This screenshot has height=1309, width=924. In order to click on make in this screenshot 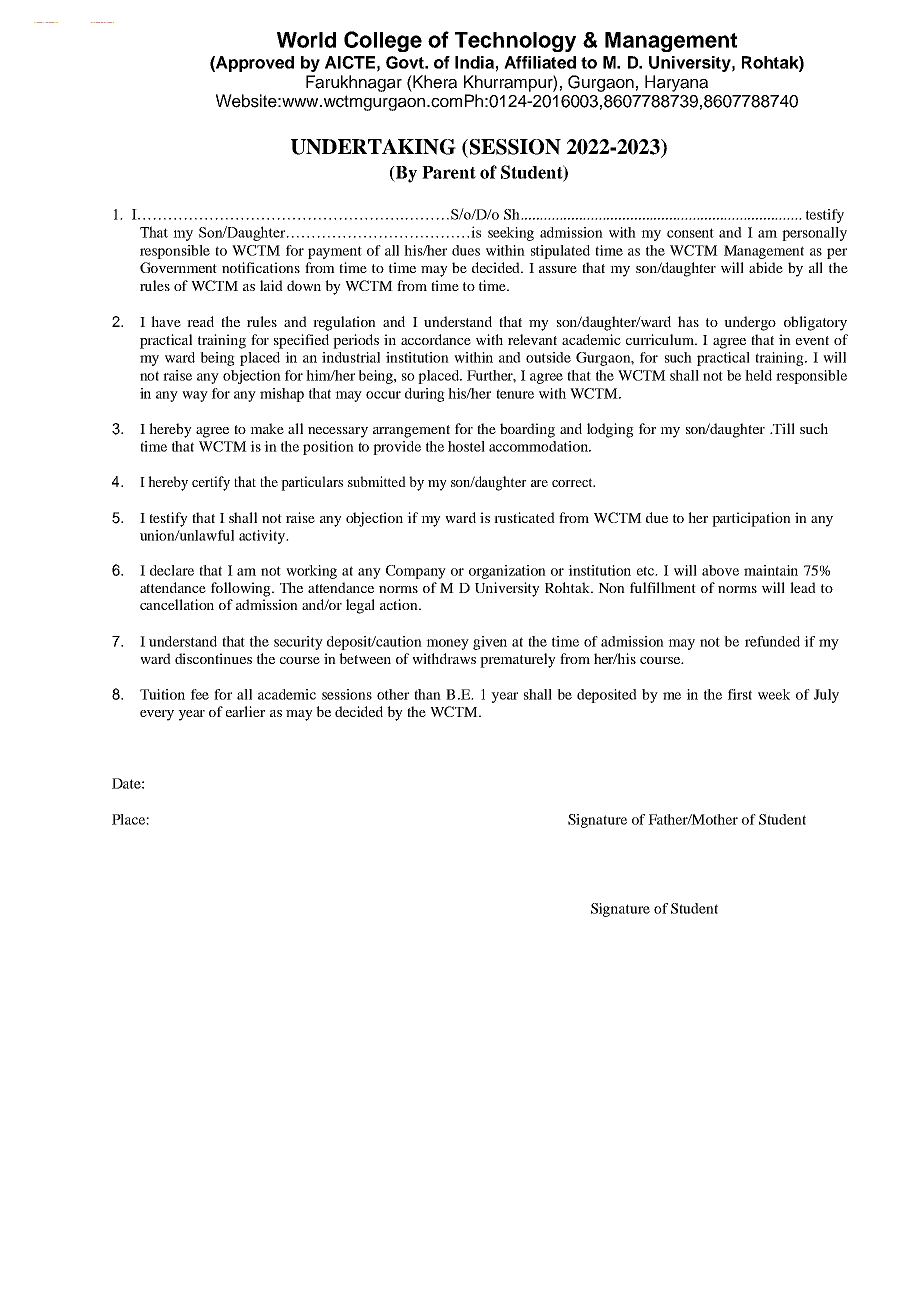, I will do `click(267, 428)`.
